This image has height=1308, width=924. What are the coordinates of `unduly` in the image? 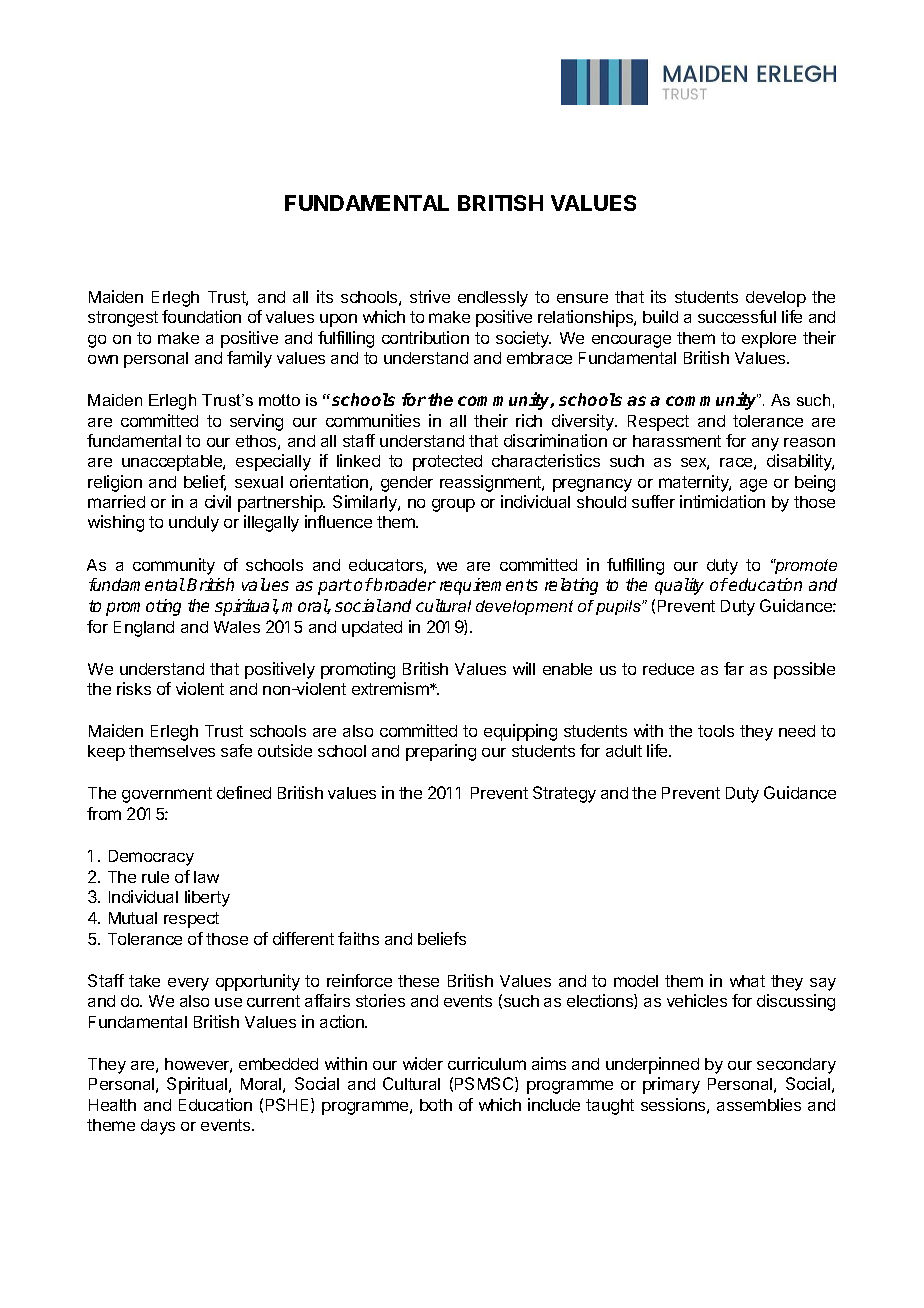 It's located at (194, 524).
